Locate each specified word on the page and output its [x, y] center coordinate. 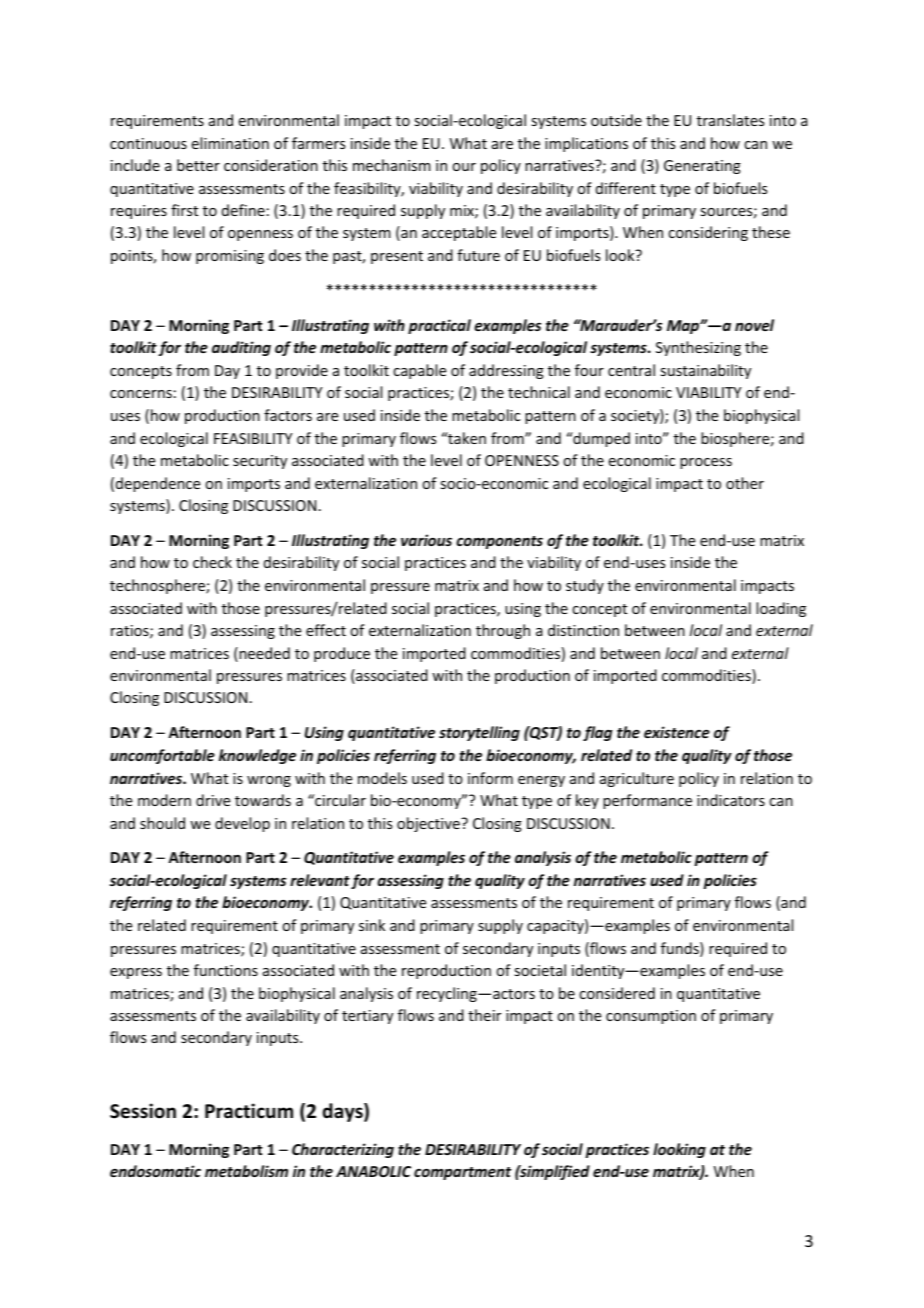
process [706, 463]
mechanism [392, 165]
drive [213, 800]
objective [429, 824]
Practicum [249, 1111]
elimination [230, 143]
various [426, 540]
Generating [702, 167]
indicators [731, 800]
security [260, 462]
